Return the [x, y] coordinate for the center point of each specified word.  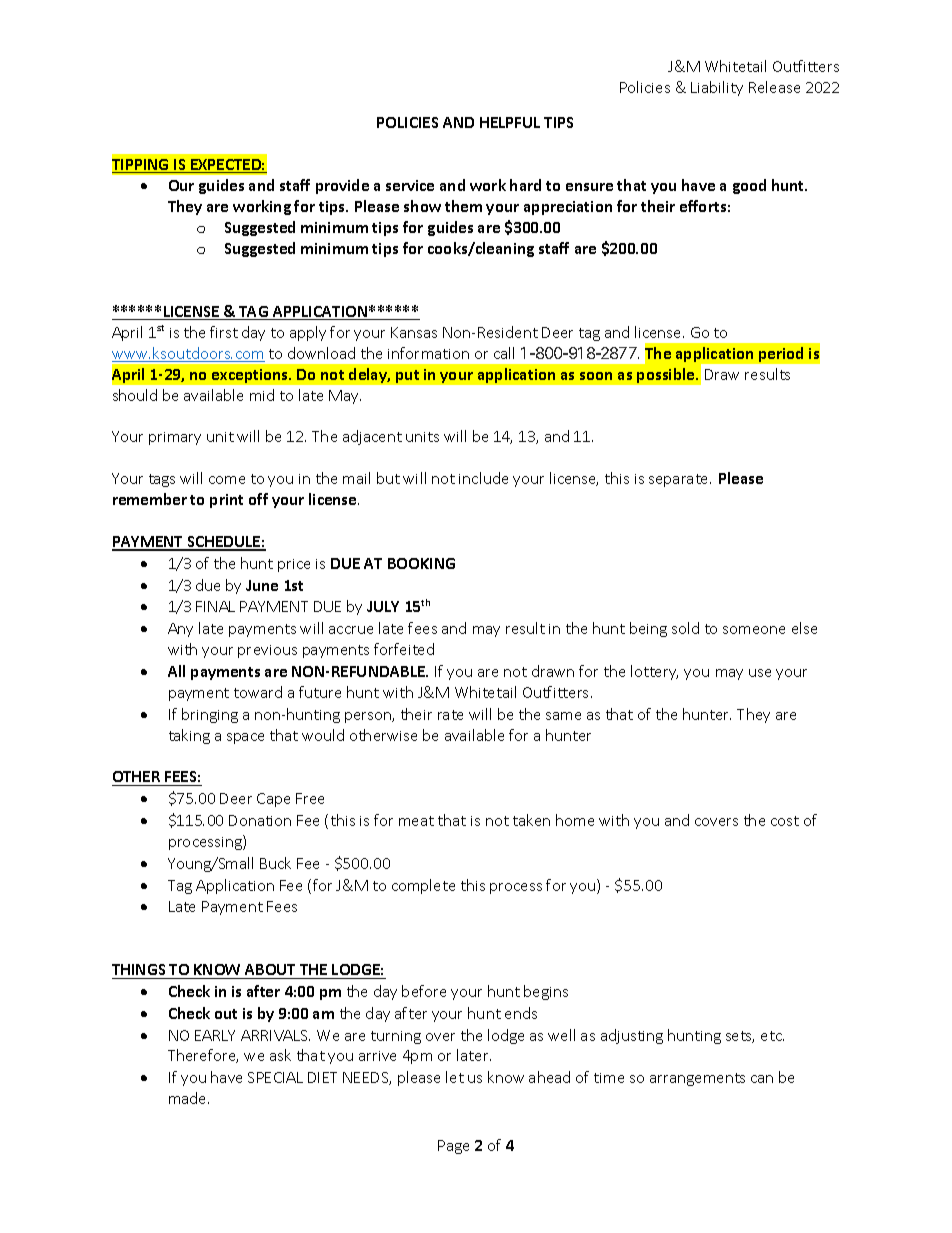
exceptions [251, 376]
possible [667, 375]
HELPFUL [510, 122]
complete [423, 886]
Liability [717, 88]
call [504, 353]
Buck [275, 863]
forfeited [404, 649]
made [189, 1098]
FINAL [215, 606]
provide [342, 186]
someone [754, 630]
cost [785, 821]
